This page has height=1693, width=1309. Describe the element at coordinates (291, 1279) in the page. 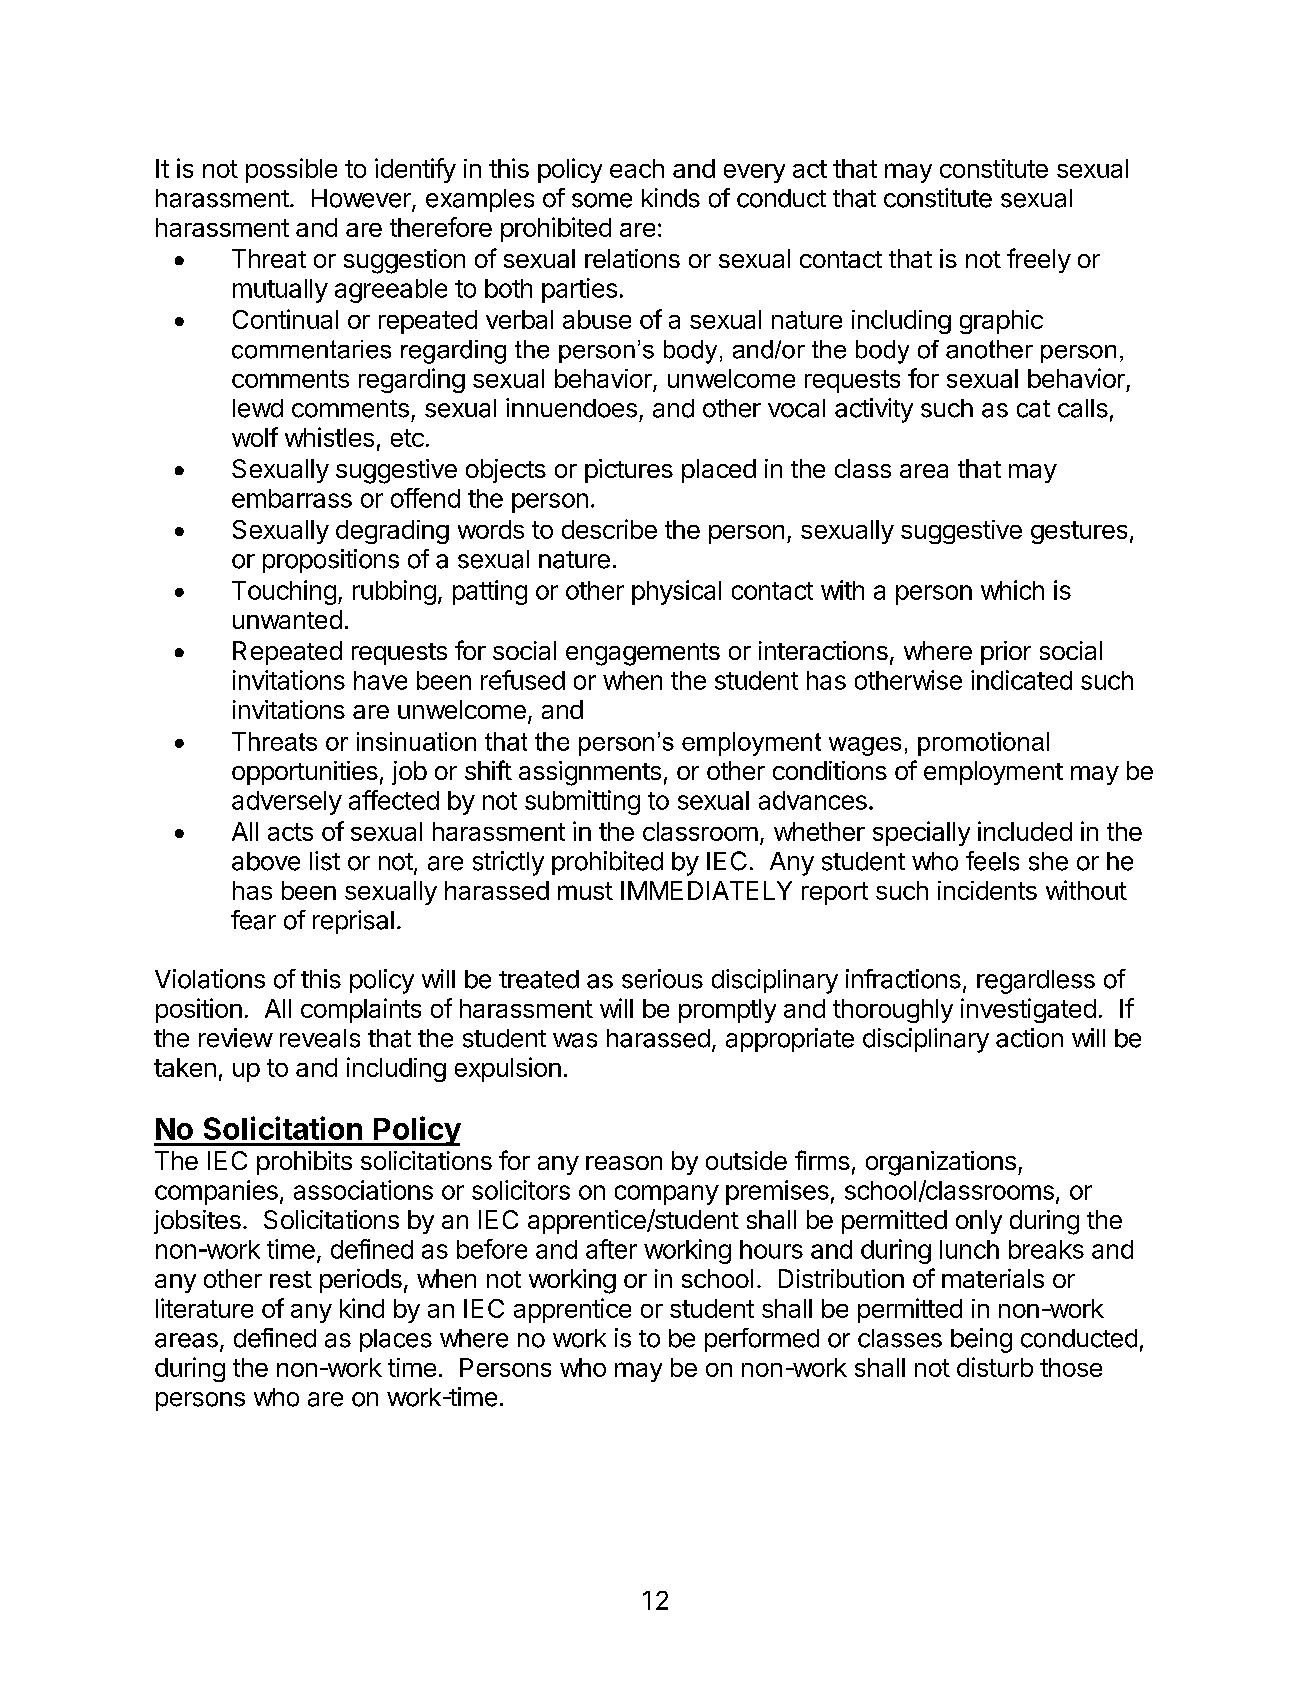

I see `rest` at that location.
